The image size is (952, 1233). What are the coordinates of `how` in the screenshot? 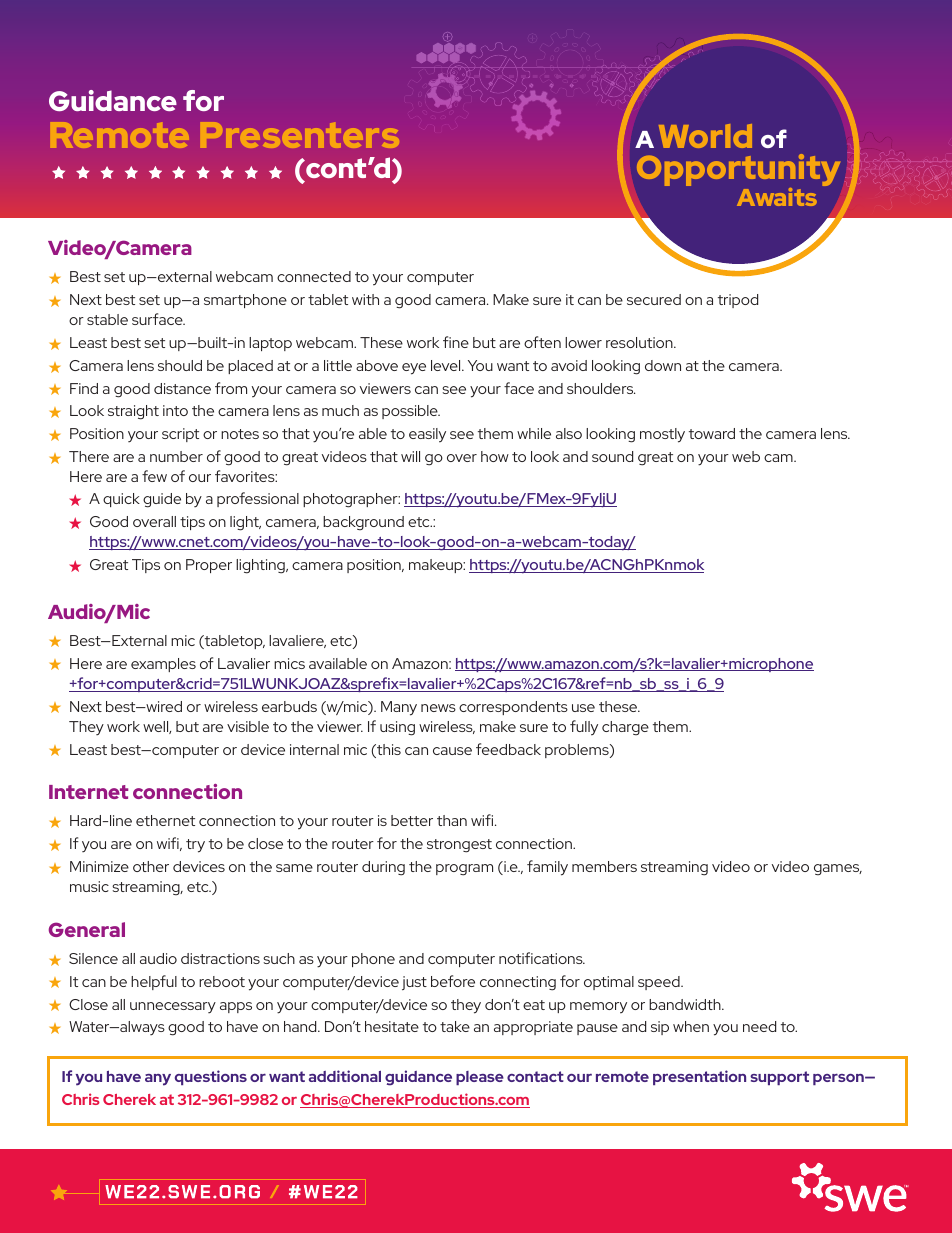 It's located at (495, 456).
